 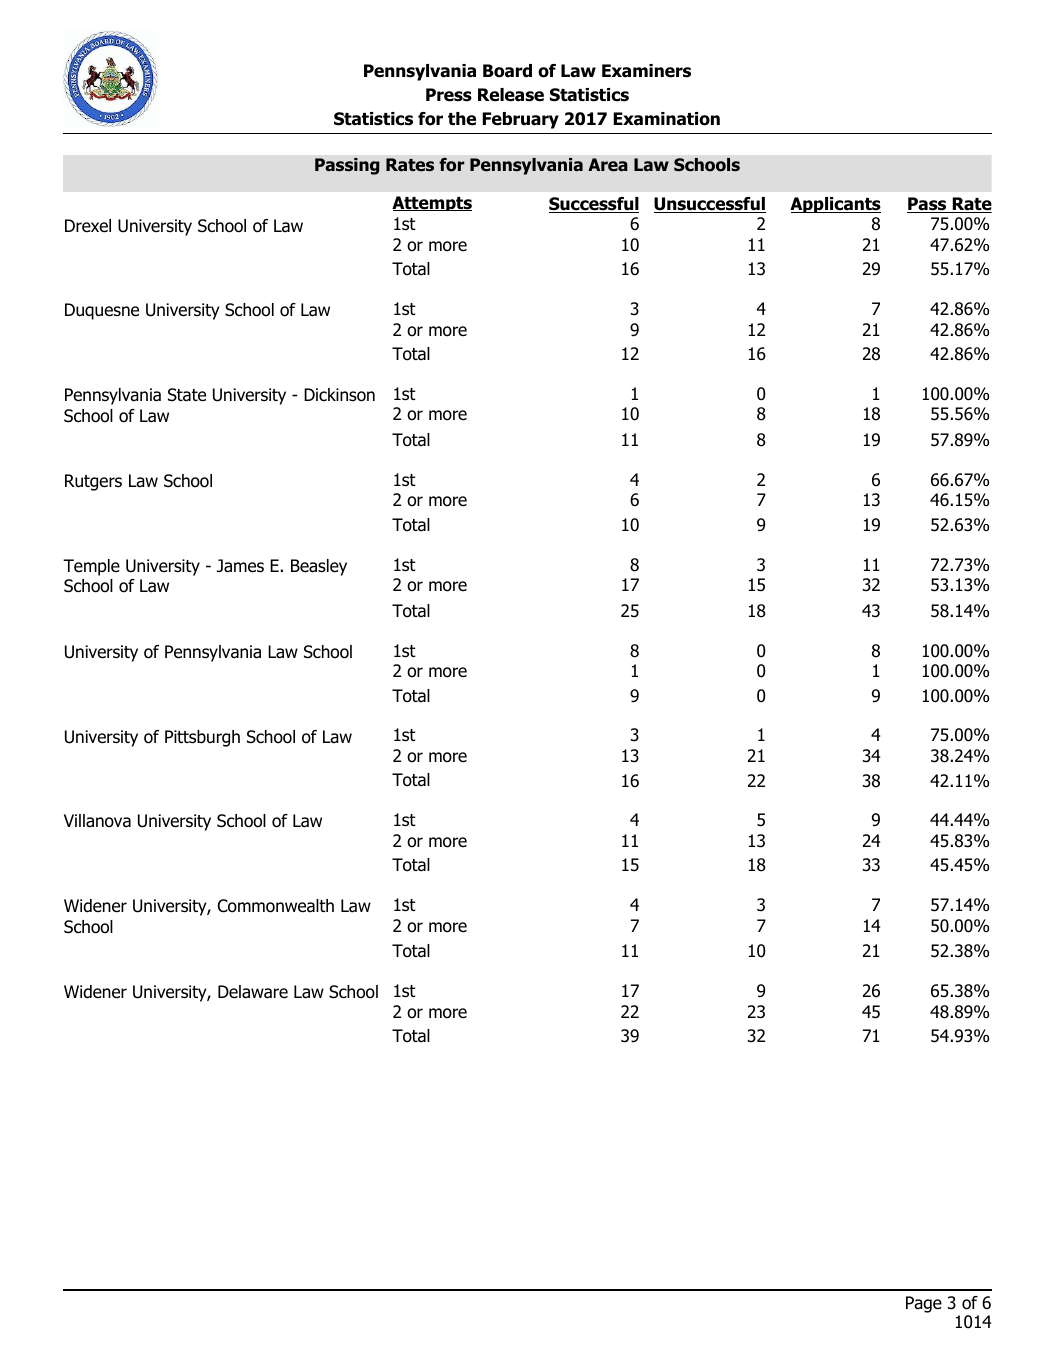 What do you see at coordinates (319, 567) in the document?
I see `Beasley` at bounding box center [319, 567].
